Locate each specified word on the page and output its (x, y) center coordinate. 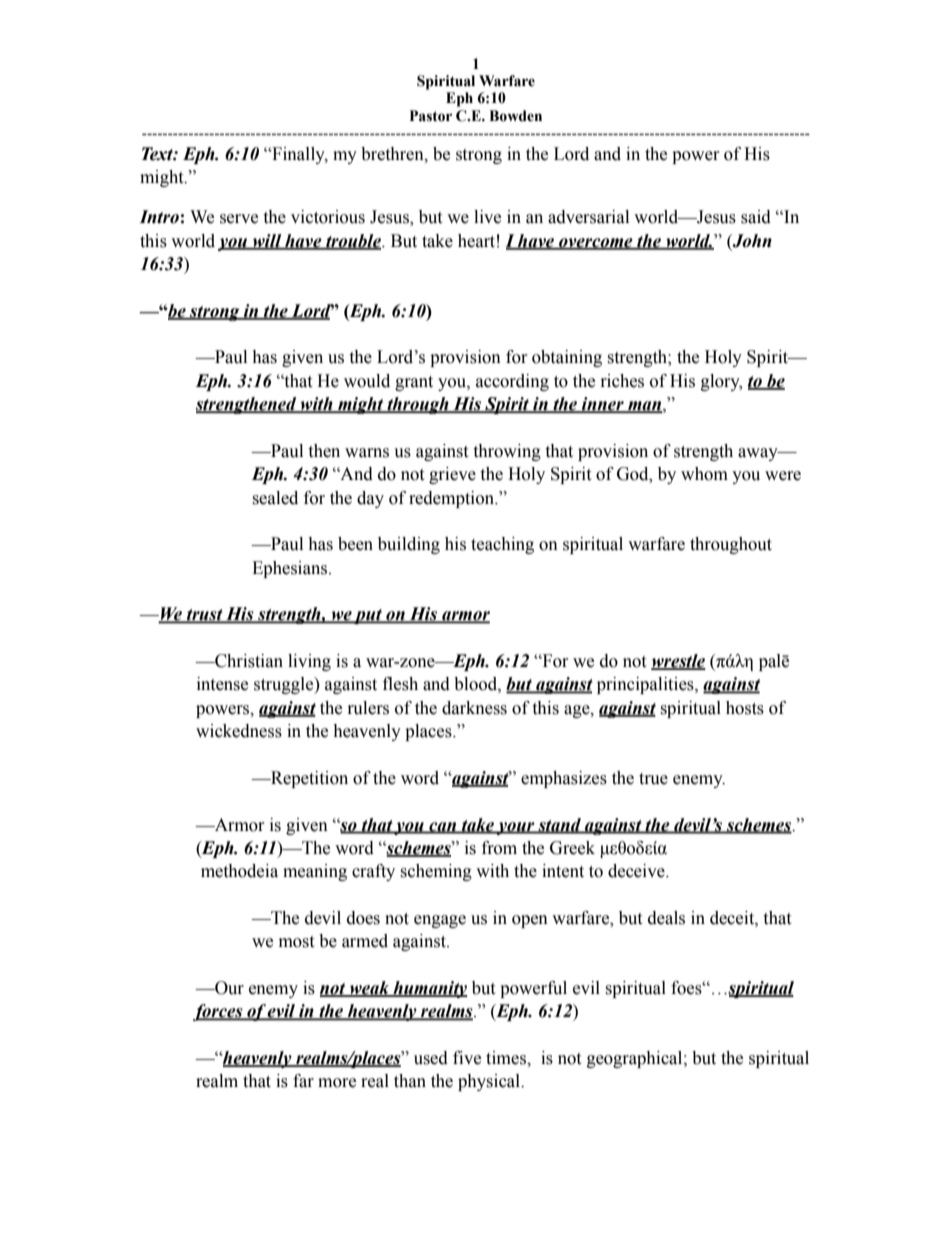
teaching (502, 545)
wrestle (678, 662)
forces (219, 1012)
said (756, 217)
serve (239, 219)
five (467, 1058)
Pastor (431, 116)
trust (205, 616)
